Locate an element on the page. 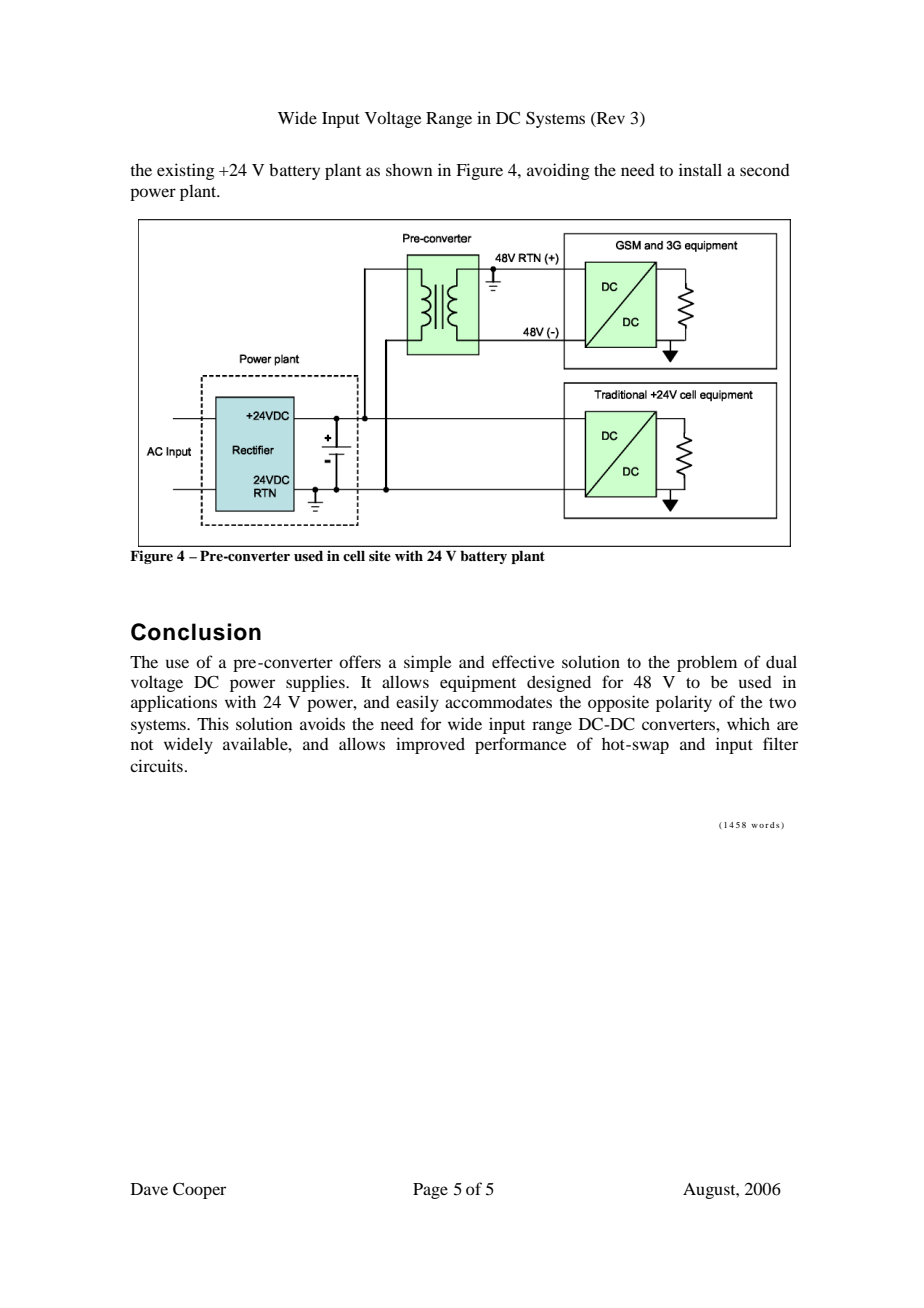 Image resolution: width=924 pixels, height=1308 pixels. filter is located at coordinates (780, 743).
